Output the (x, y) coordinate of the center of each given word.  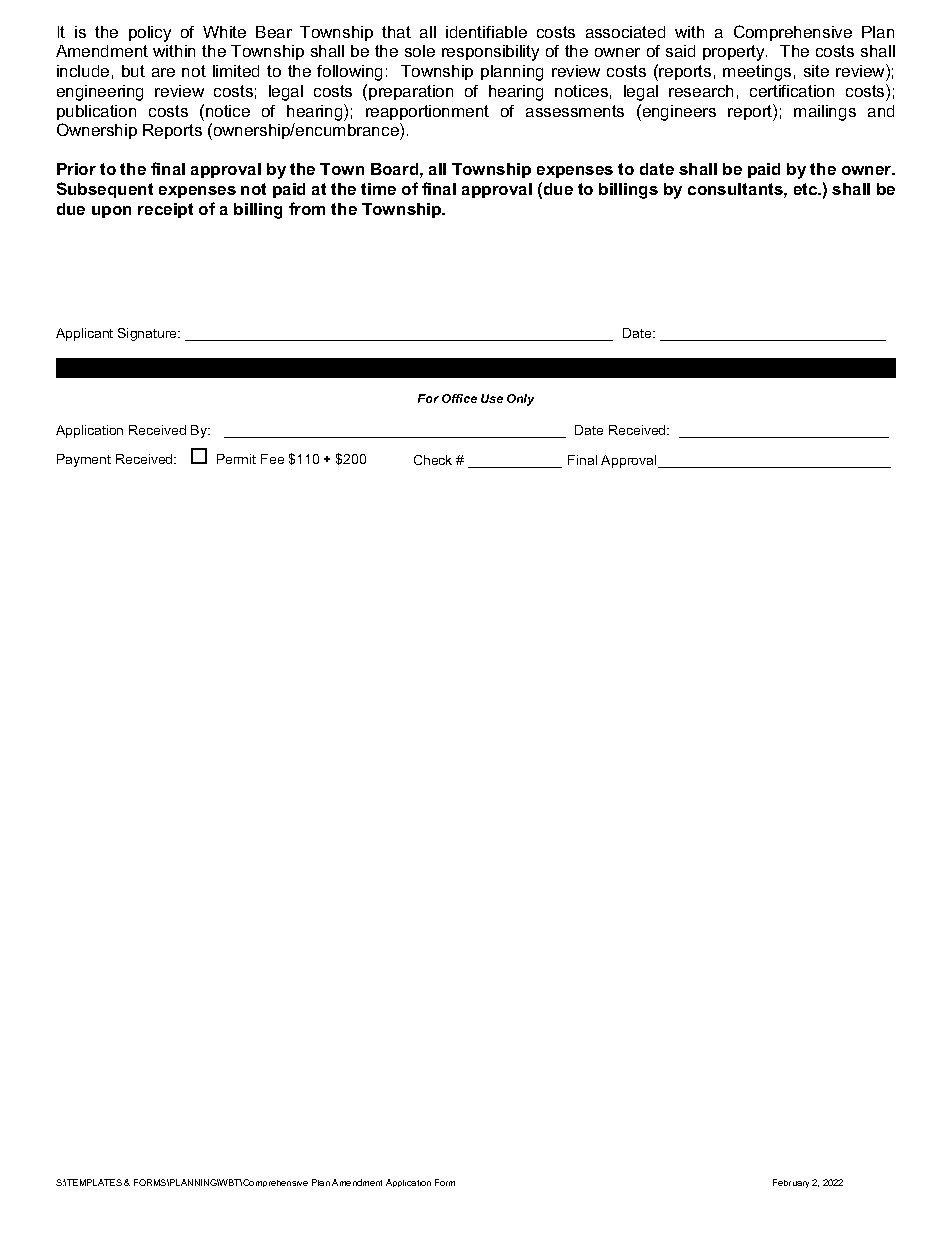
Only (520, 400)
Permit (236, 459)
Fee (272, 459)
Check (433, 460)
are (163, 72)
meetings (757, 73)
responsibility (490, 53)
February (791, 1183)
